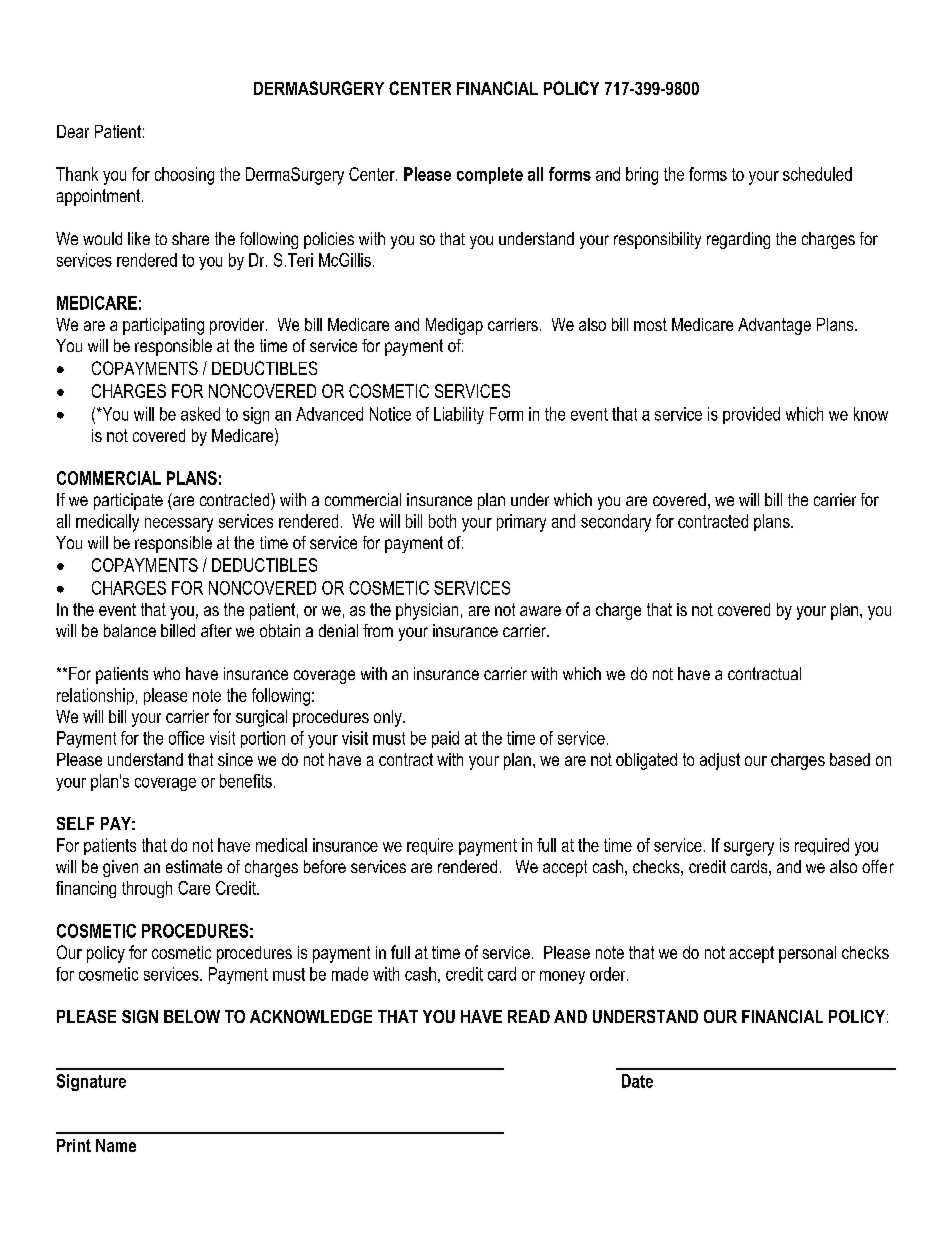 This page has width=952, height=1233. Describe the element at coordinates (246, 781) in the page. I see `benefits` at that location.
